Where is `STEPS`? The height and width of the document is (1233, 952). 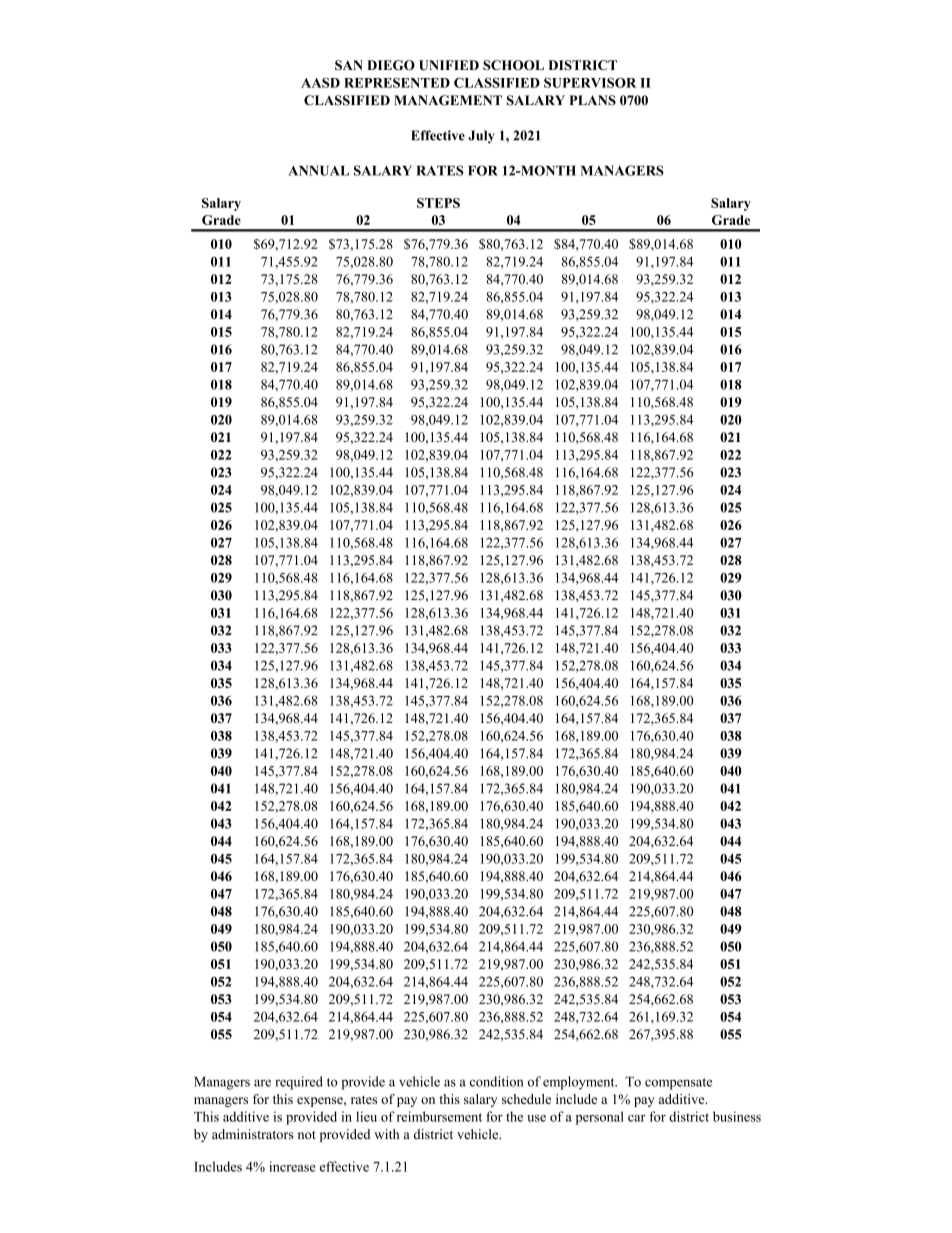
STEPS is located at coordinates (438, 203).
